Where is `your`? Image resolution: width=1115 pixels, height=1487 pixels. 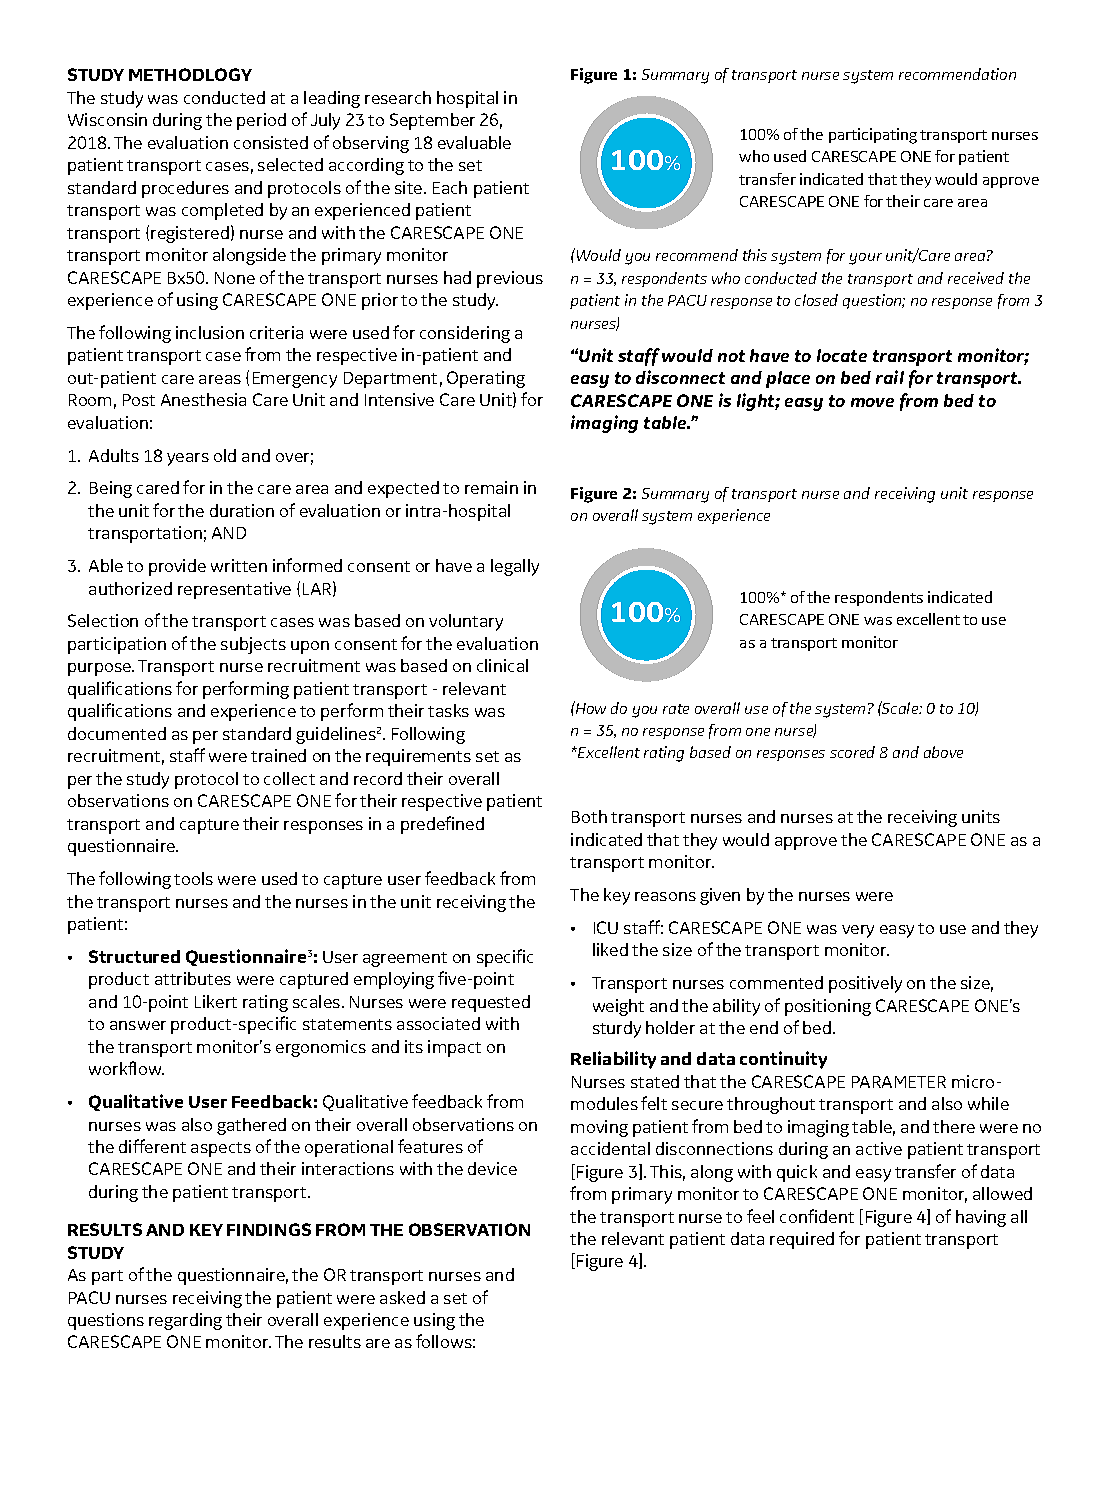
your is located at coordinates (865, 259).
